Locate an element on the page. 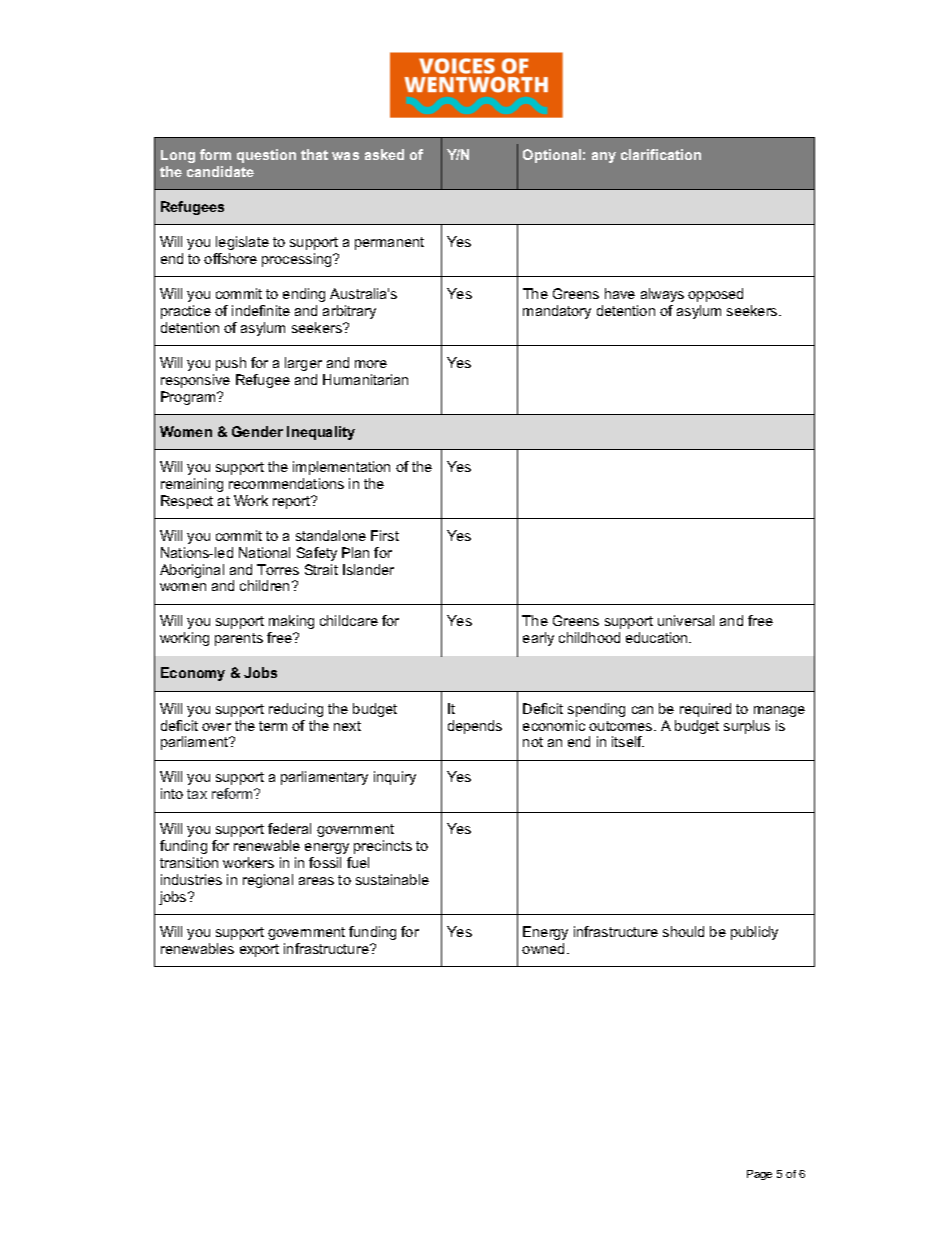 This page has height=1233, width=952. early is located at coordinates (538, 639).
